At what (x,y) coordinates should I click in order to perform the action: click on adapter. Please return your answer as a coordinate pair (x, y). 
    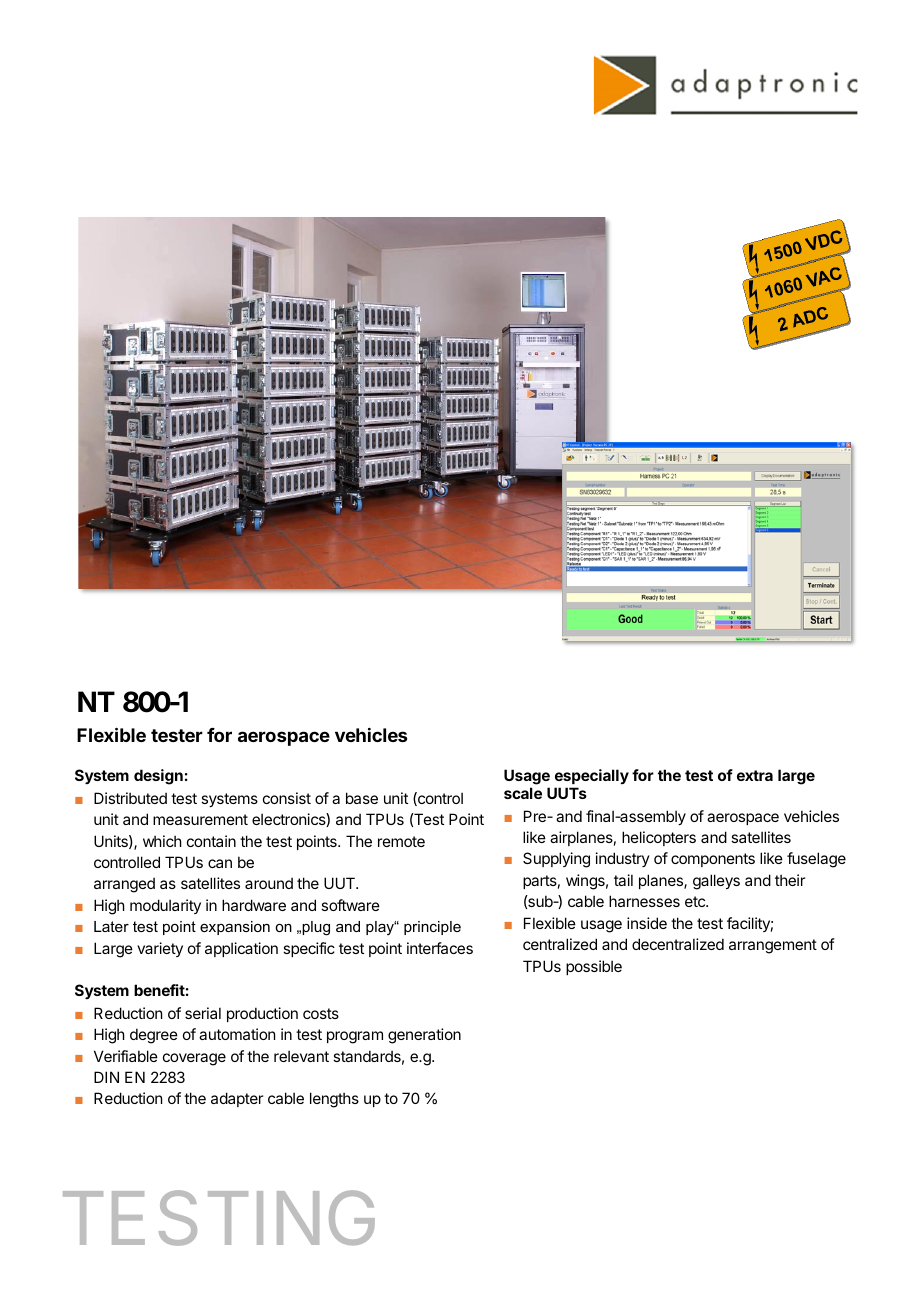
    Looking at the image, I should click on (237, 1099).
